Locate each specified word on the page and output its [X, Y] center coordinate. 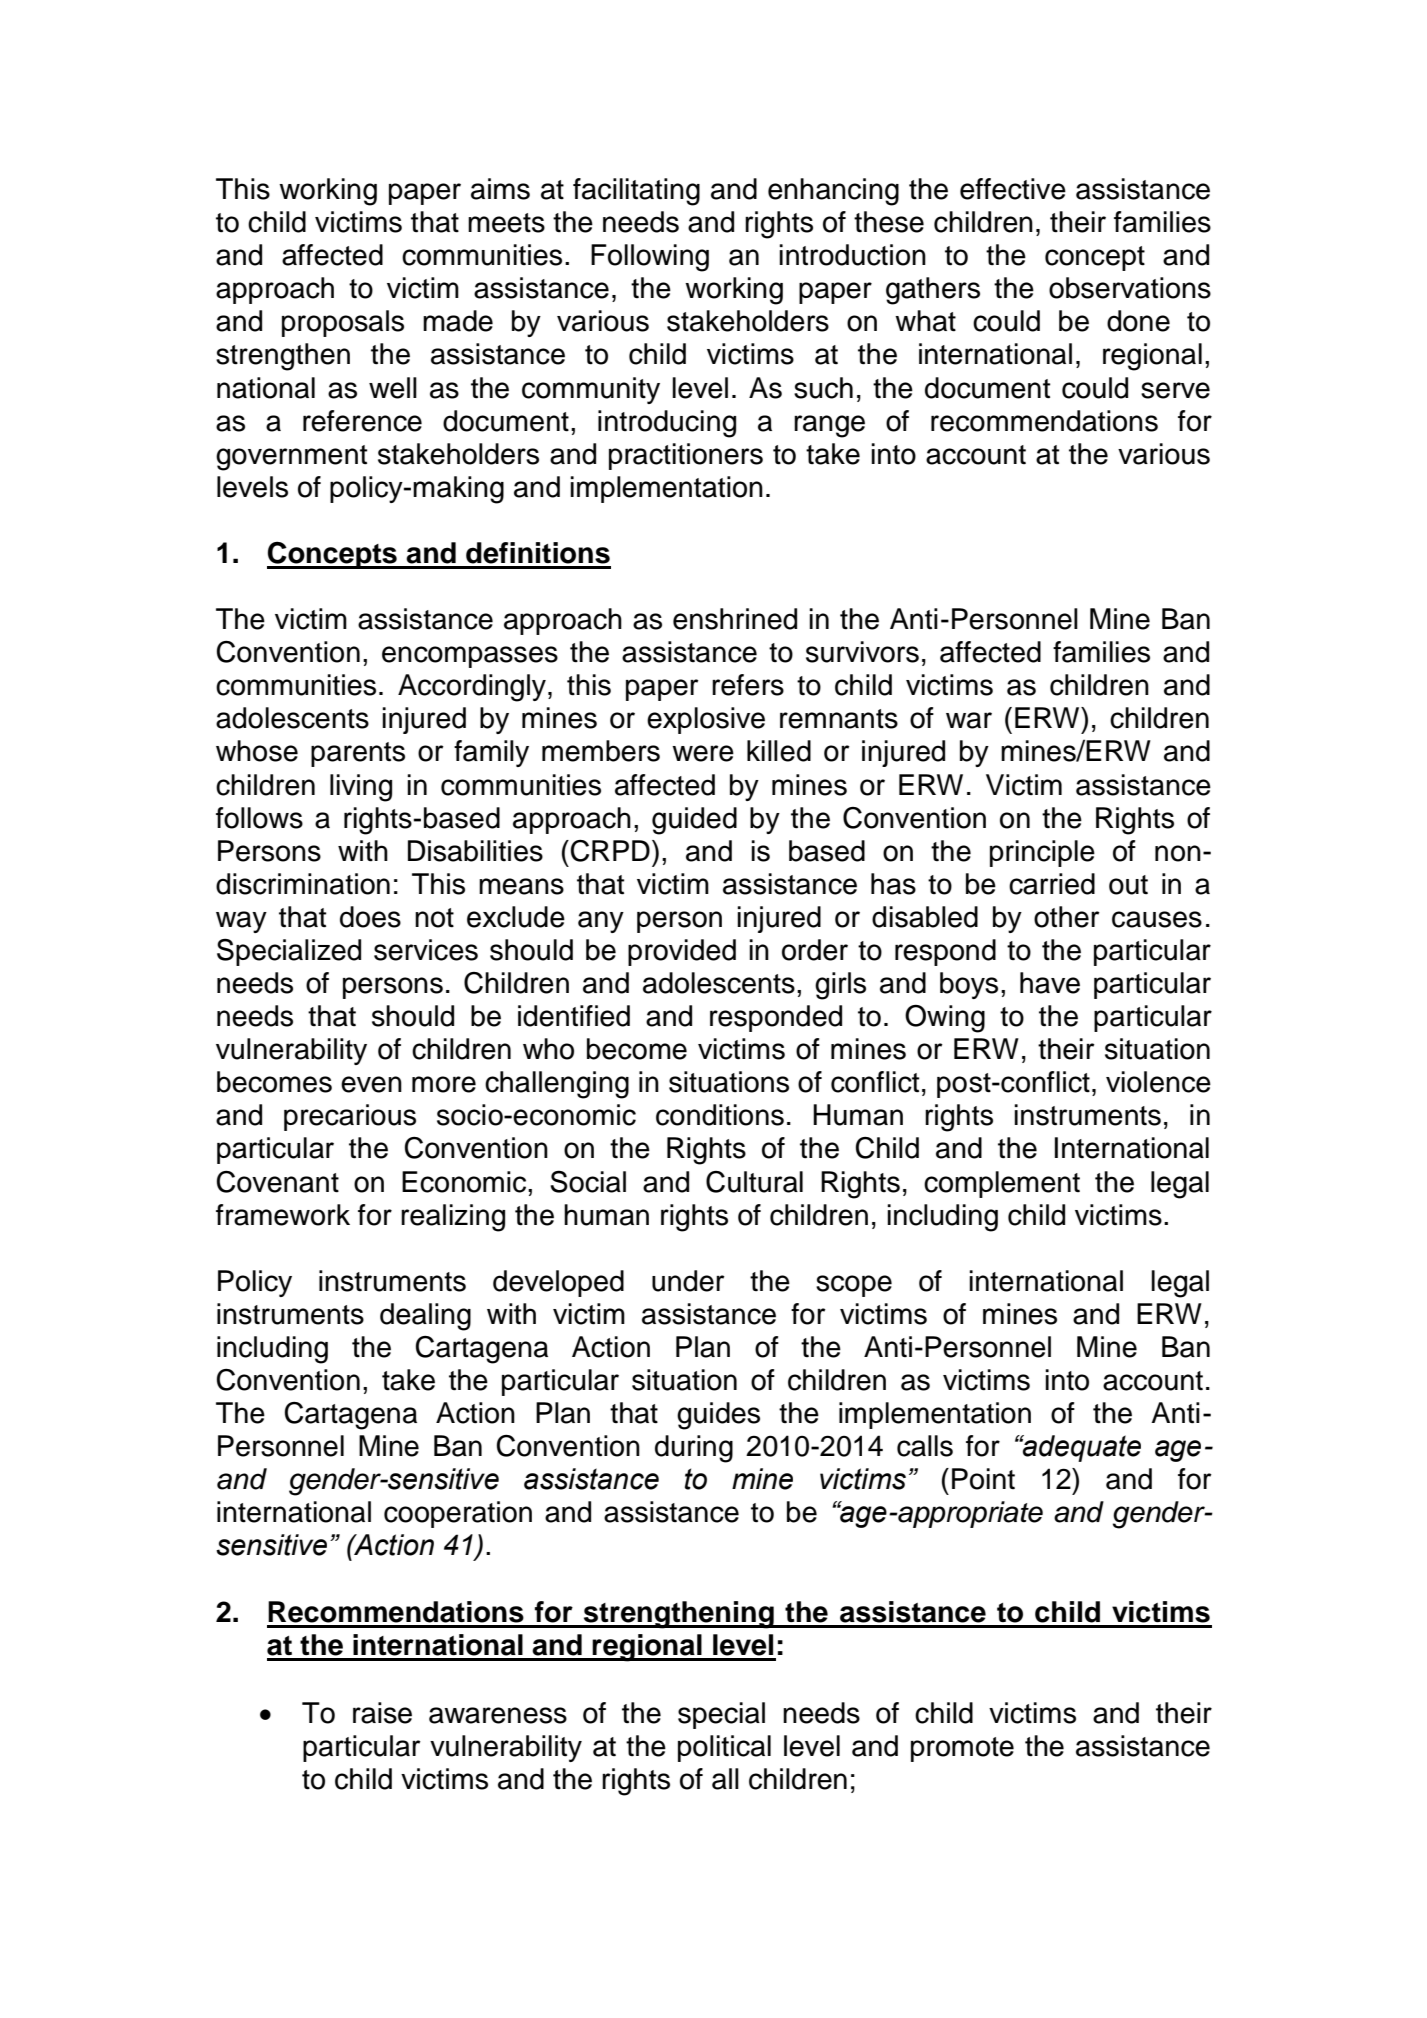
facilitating [636, 192]
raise [382, 1713]
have [1050, 983]
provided [682, 952]
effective [1013, 189]
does [370, 917]
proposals [343, 323]
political [724, 1748]
